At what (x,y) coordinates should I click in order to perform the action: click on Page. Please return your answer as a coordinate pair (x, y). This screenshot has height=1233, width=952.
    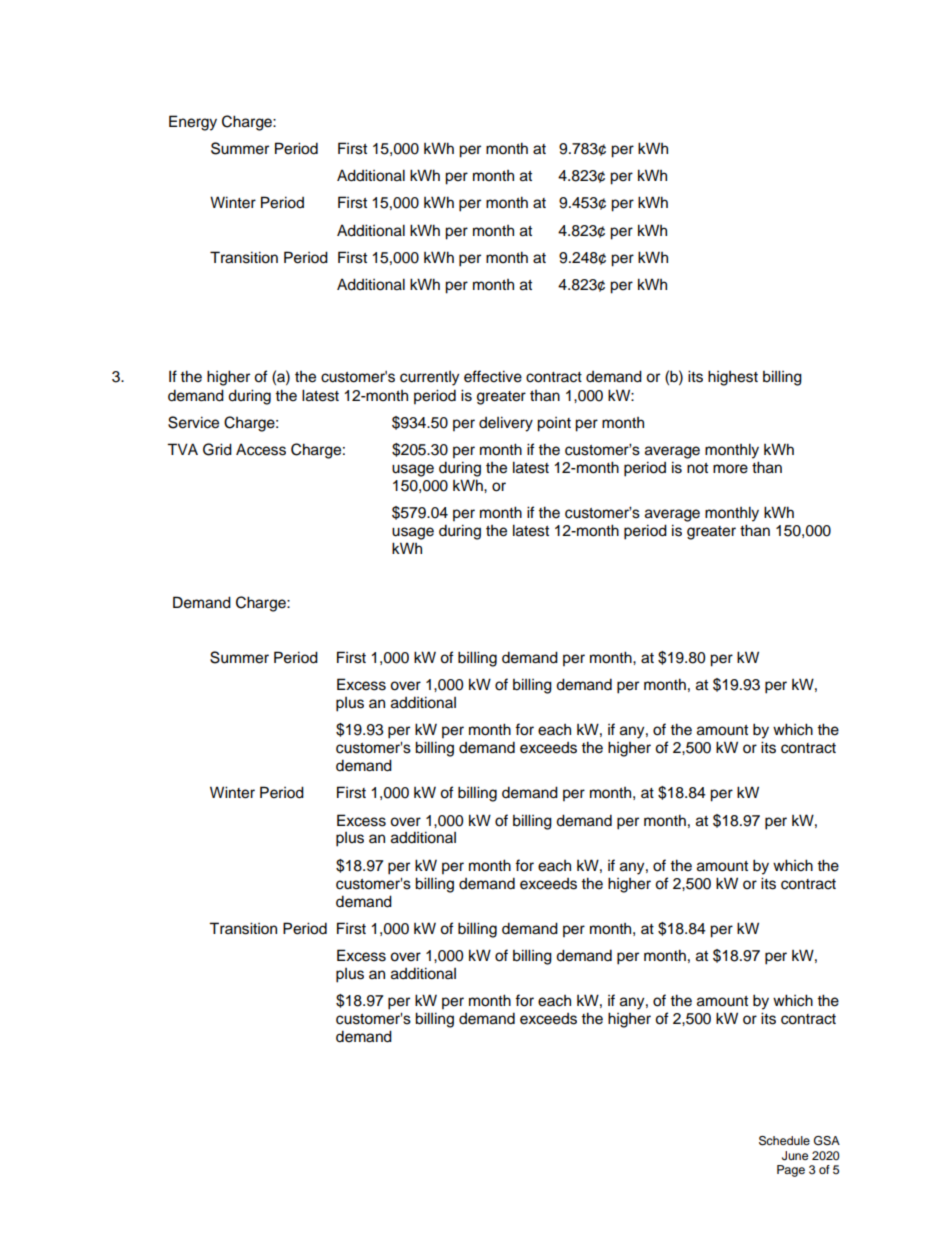
    Looking at the image, I should click on (791, 1171).
